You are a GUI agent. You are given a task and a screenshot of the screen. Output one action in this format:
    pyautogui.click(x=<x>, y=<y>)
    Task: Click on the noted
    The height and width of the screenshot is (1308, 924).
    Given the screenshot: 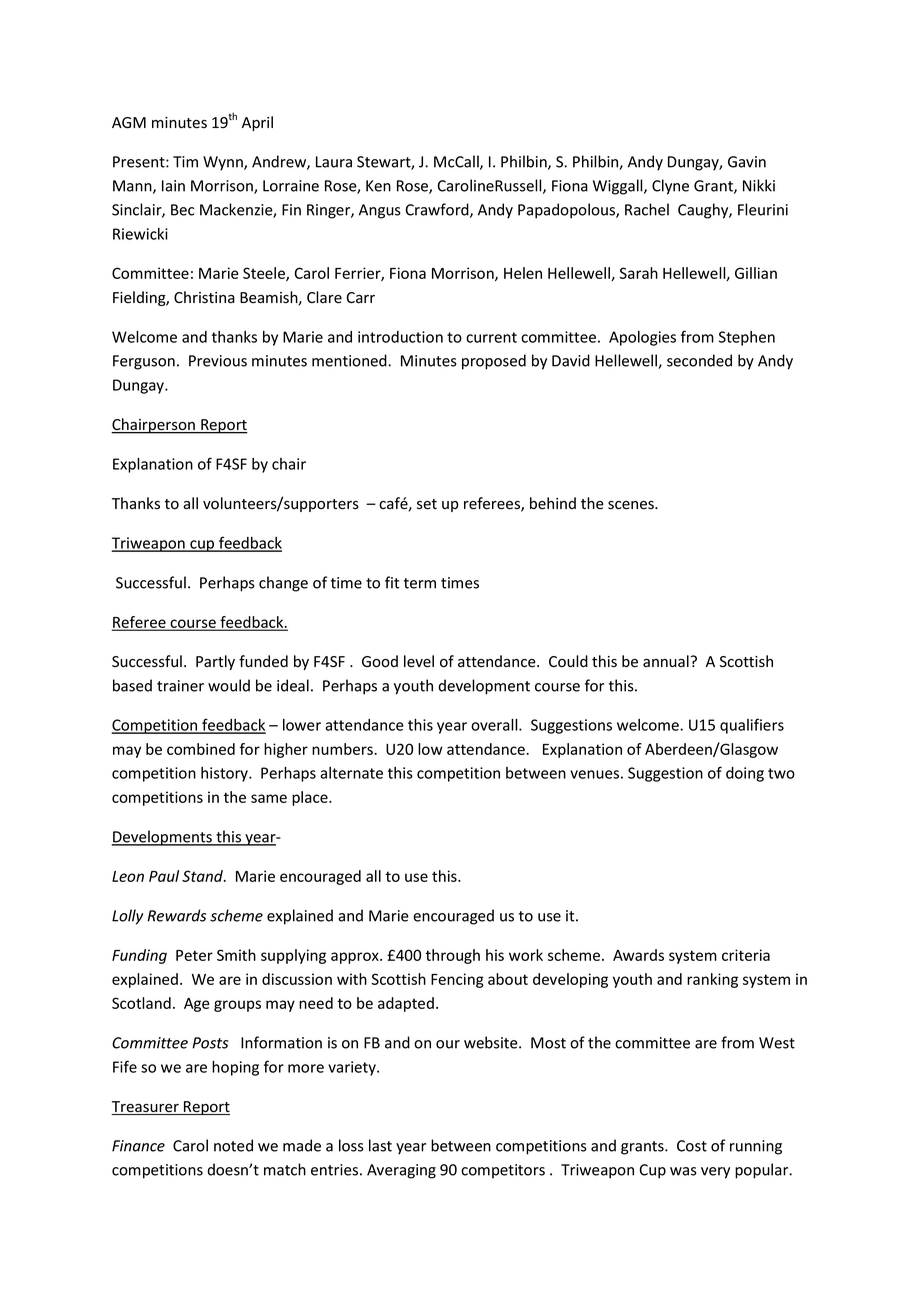 What is the action you would take?
    pyautogui.click(x=233, y=1145)
